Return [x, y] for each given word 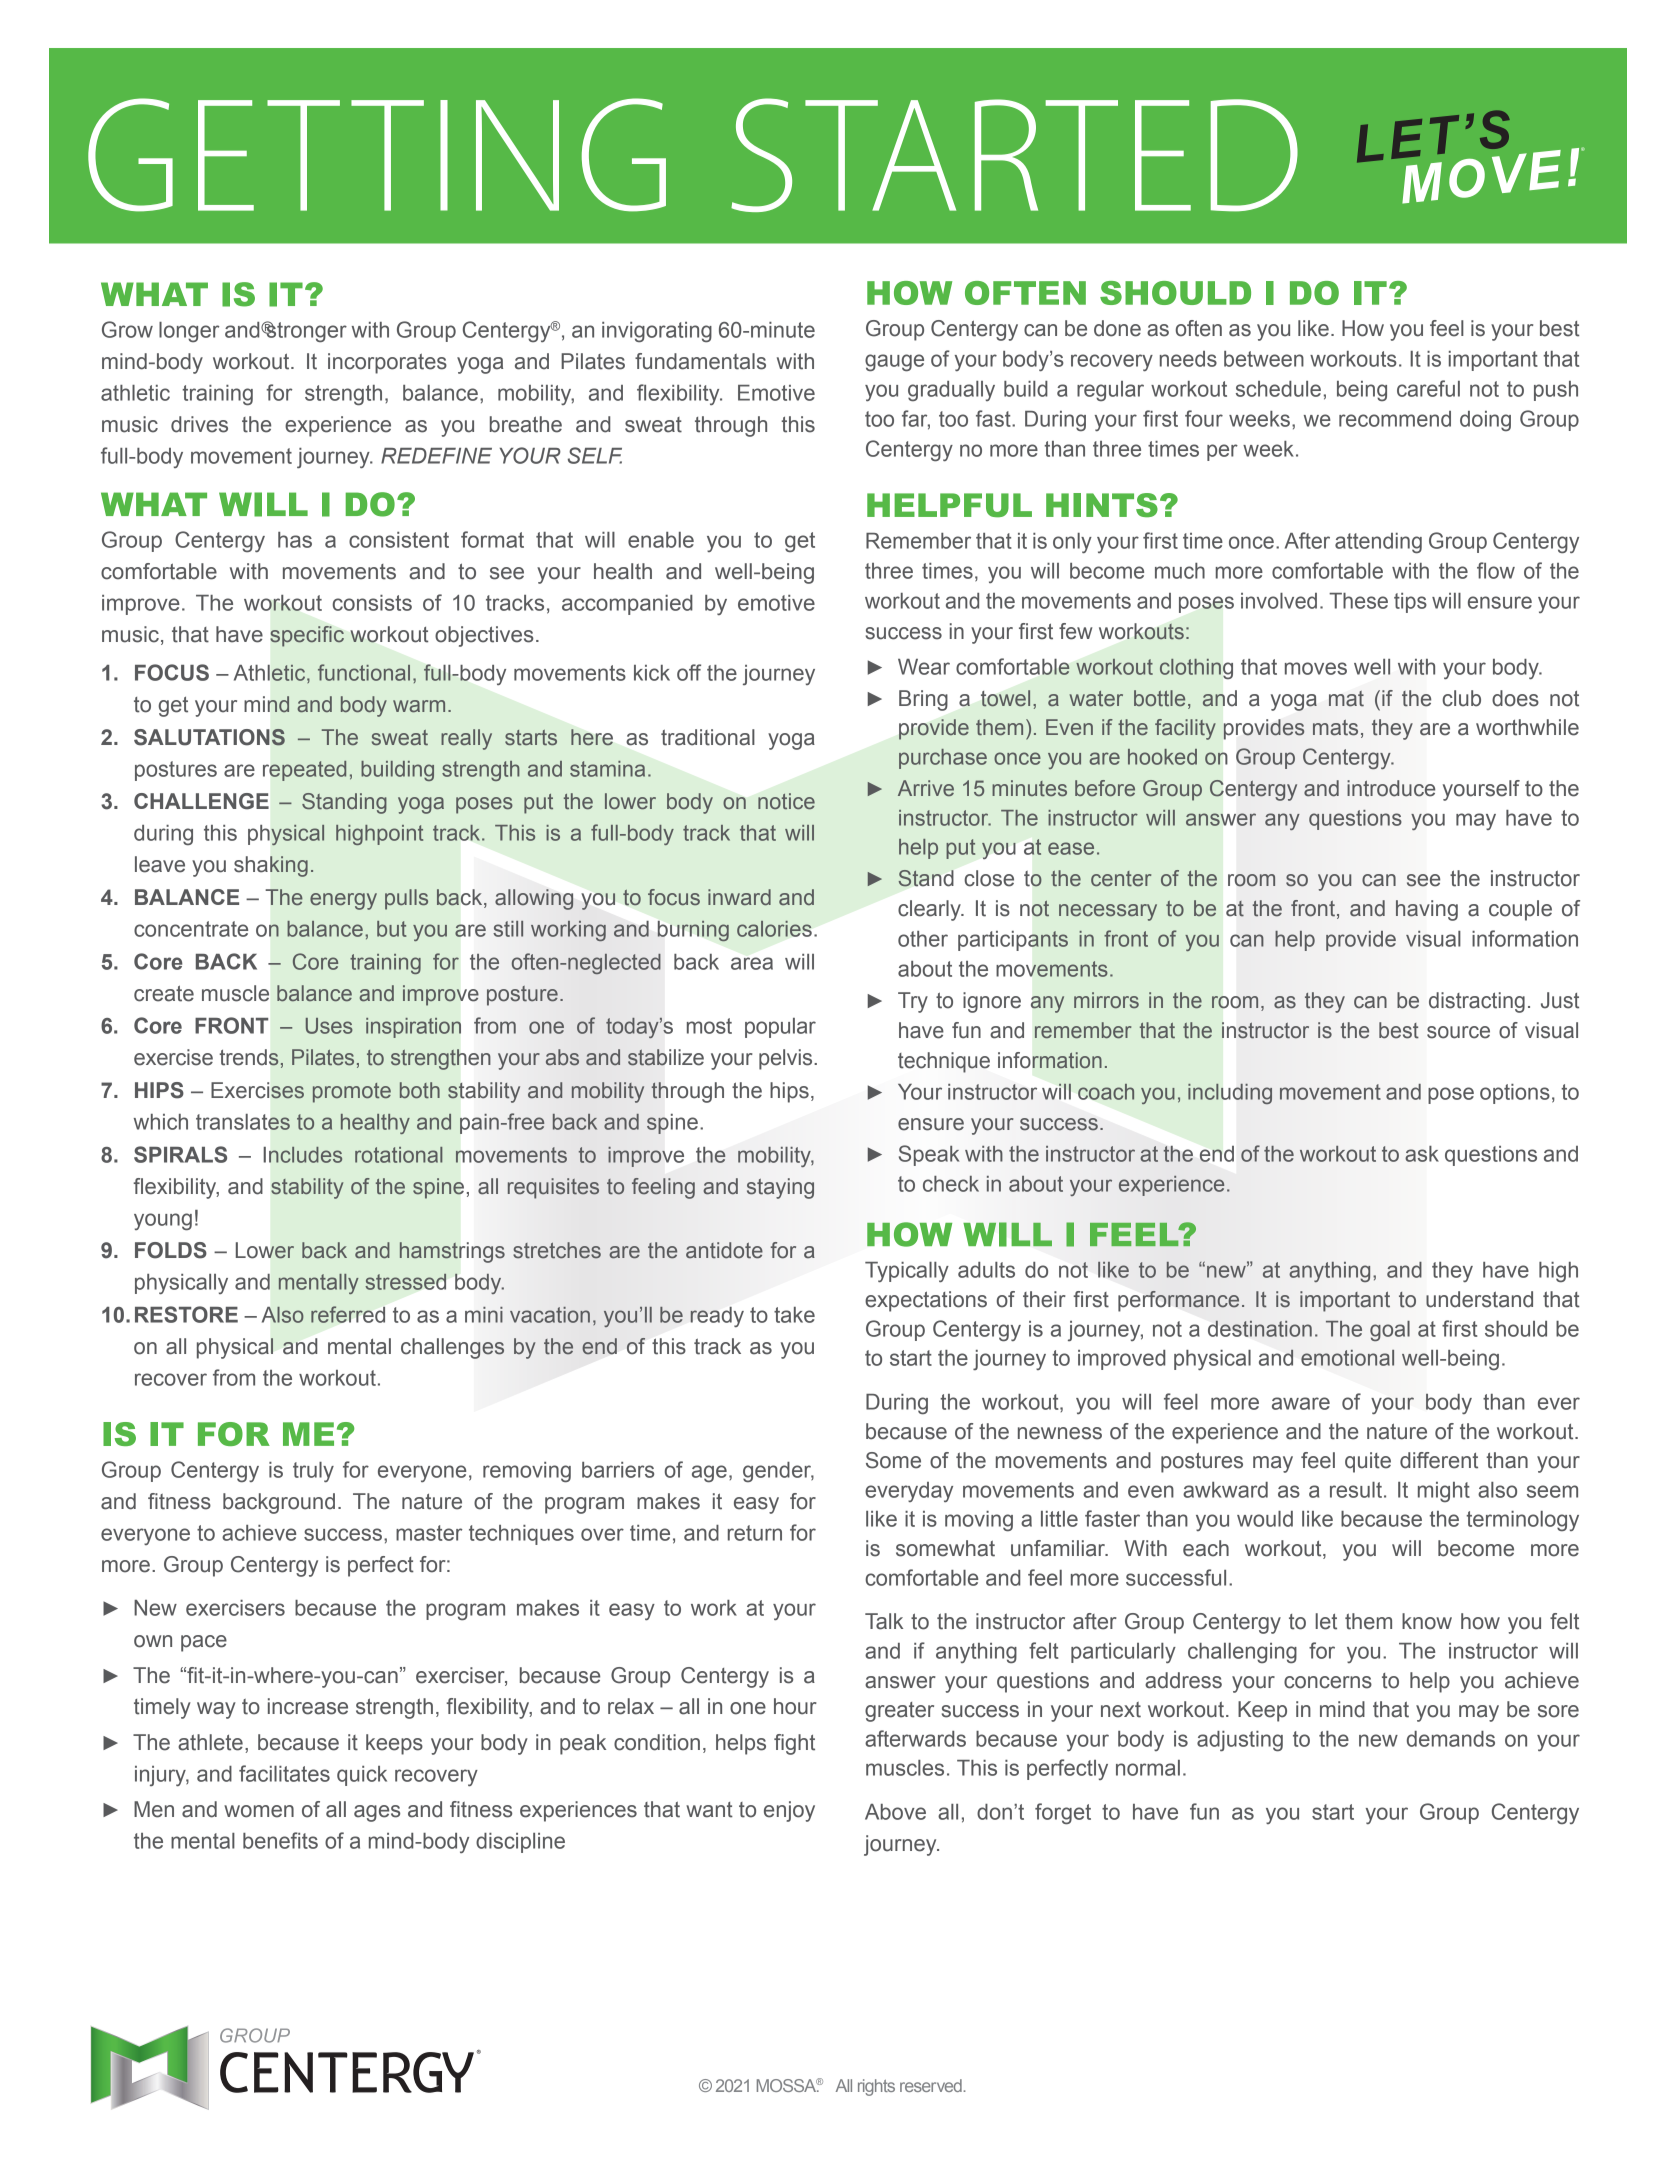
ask [1422, 1154]
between [1264, 359]
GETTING [377, 155]
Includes [303, 1155]
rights [876, 2087]
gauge [894, 363]
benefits [280, 1840]
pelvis [787, 1059]
